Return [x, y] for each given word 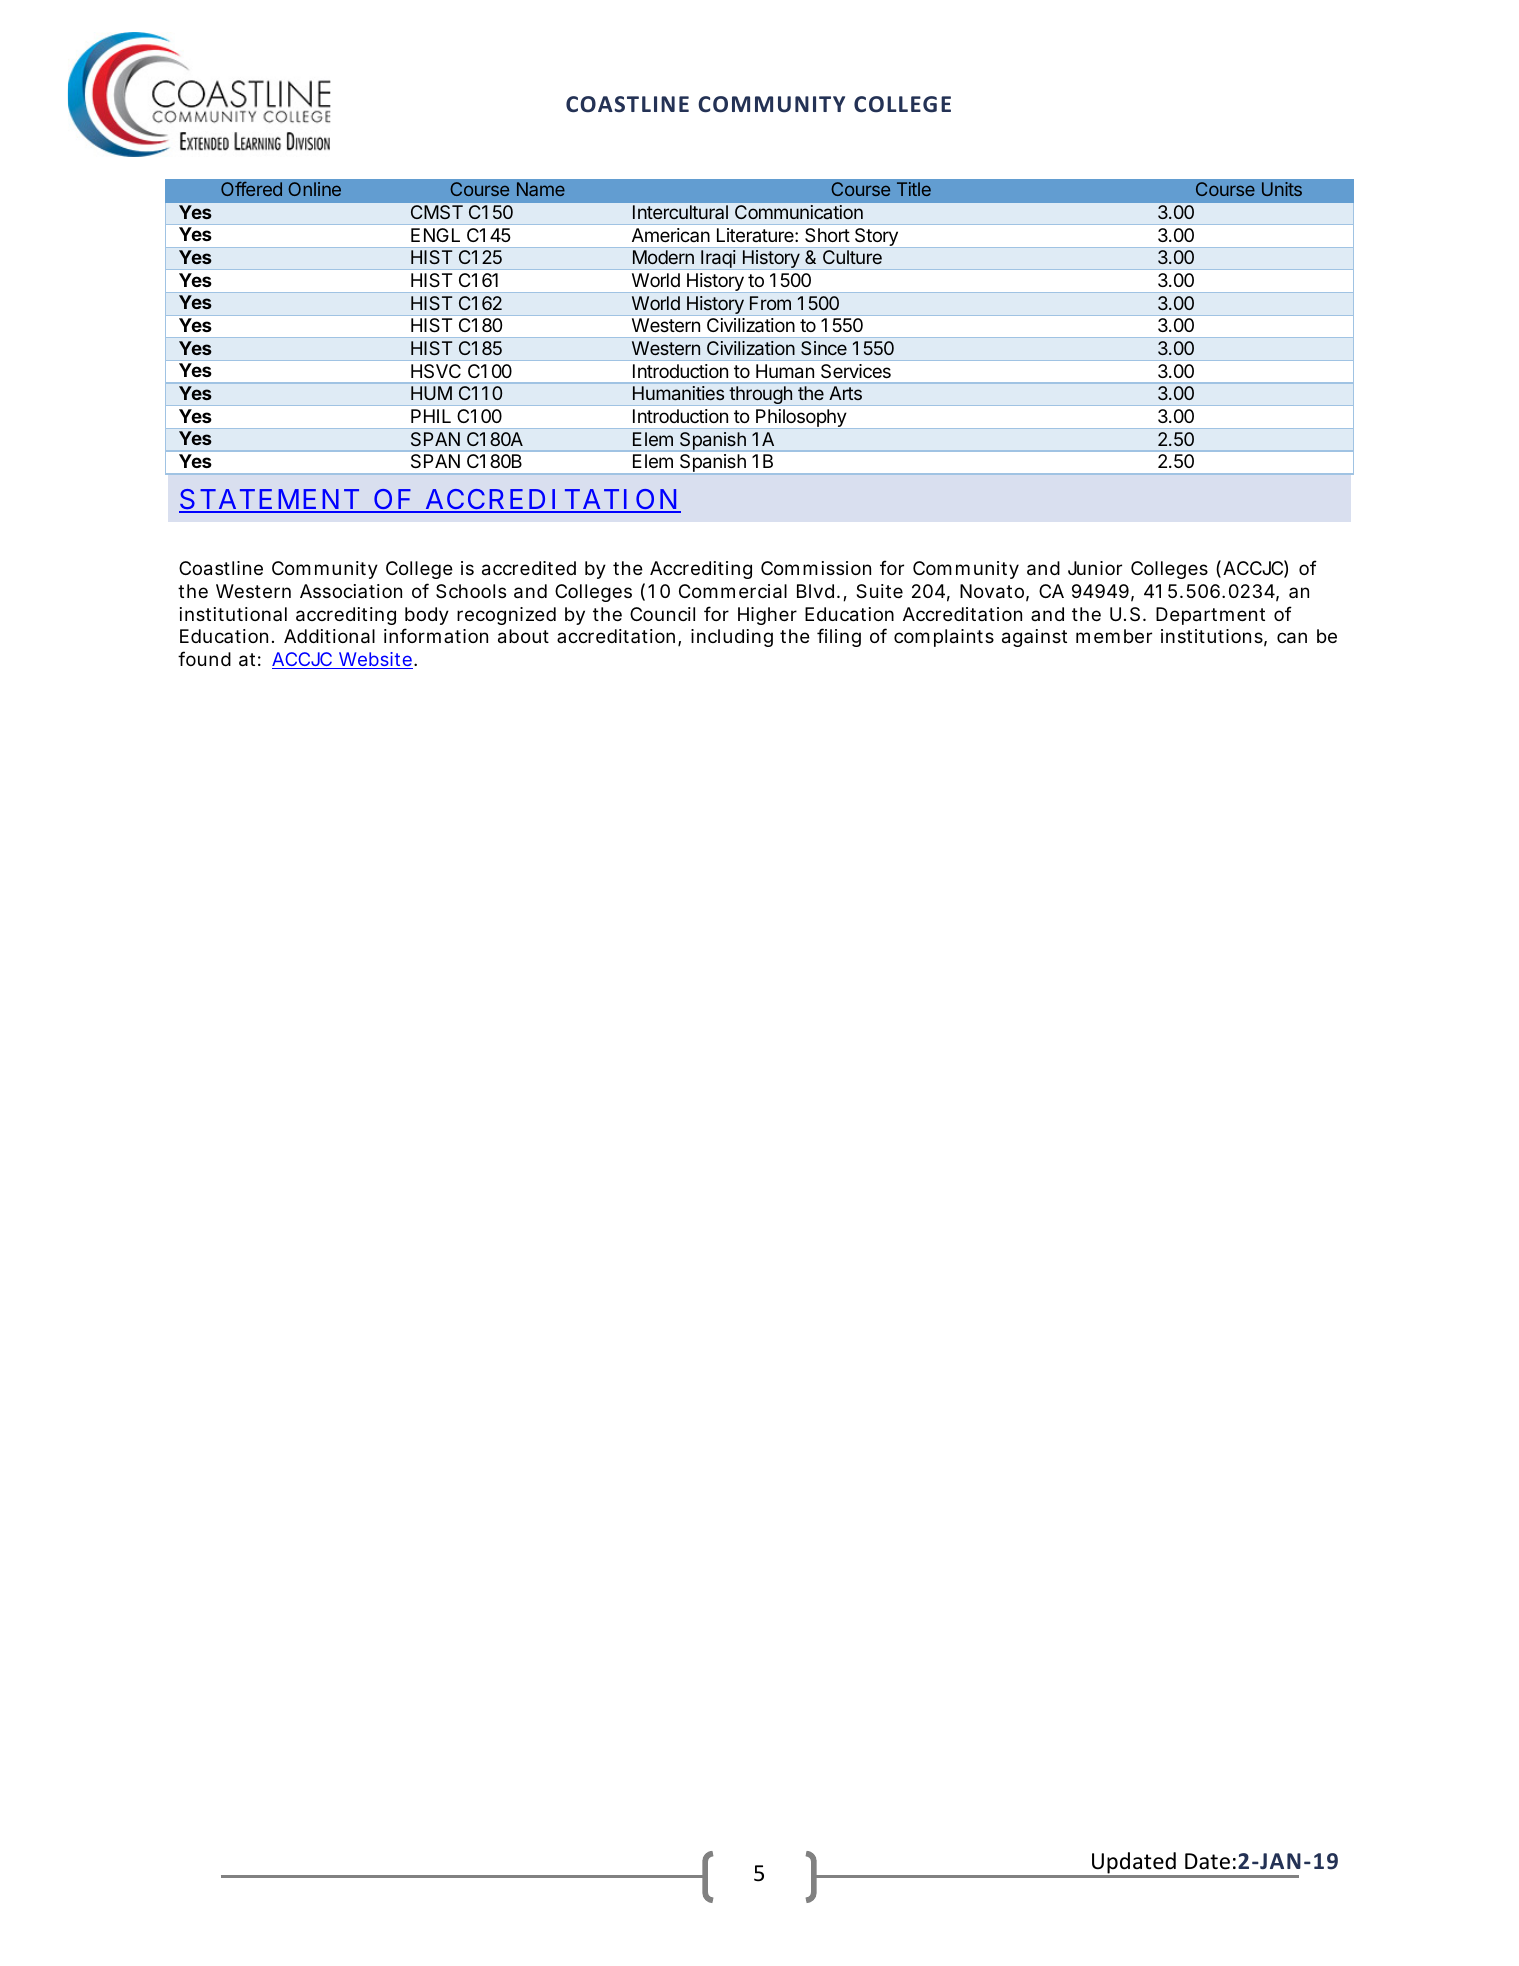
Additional [329, 636]
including [732, 638]
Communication [799, 212]
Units [1282, 189]
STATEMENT [269, 500]
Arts [845, 393]
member [1114, 636]
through [760, 395]
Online [314, 189]
